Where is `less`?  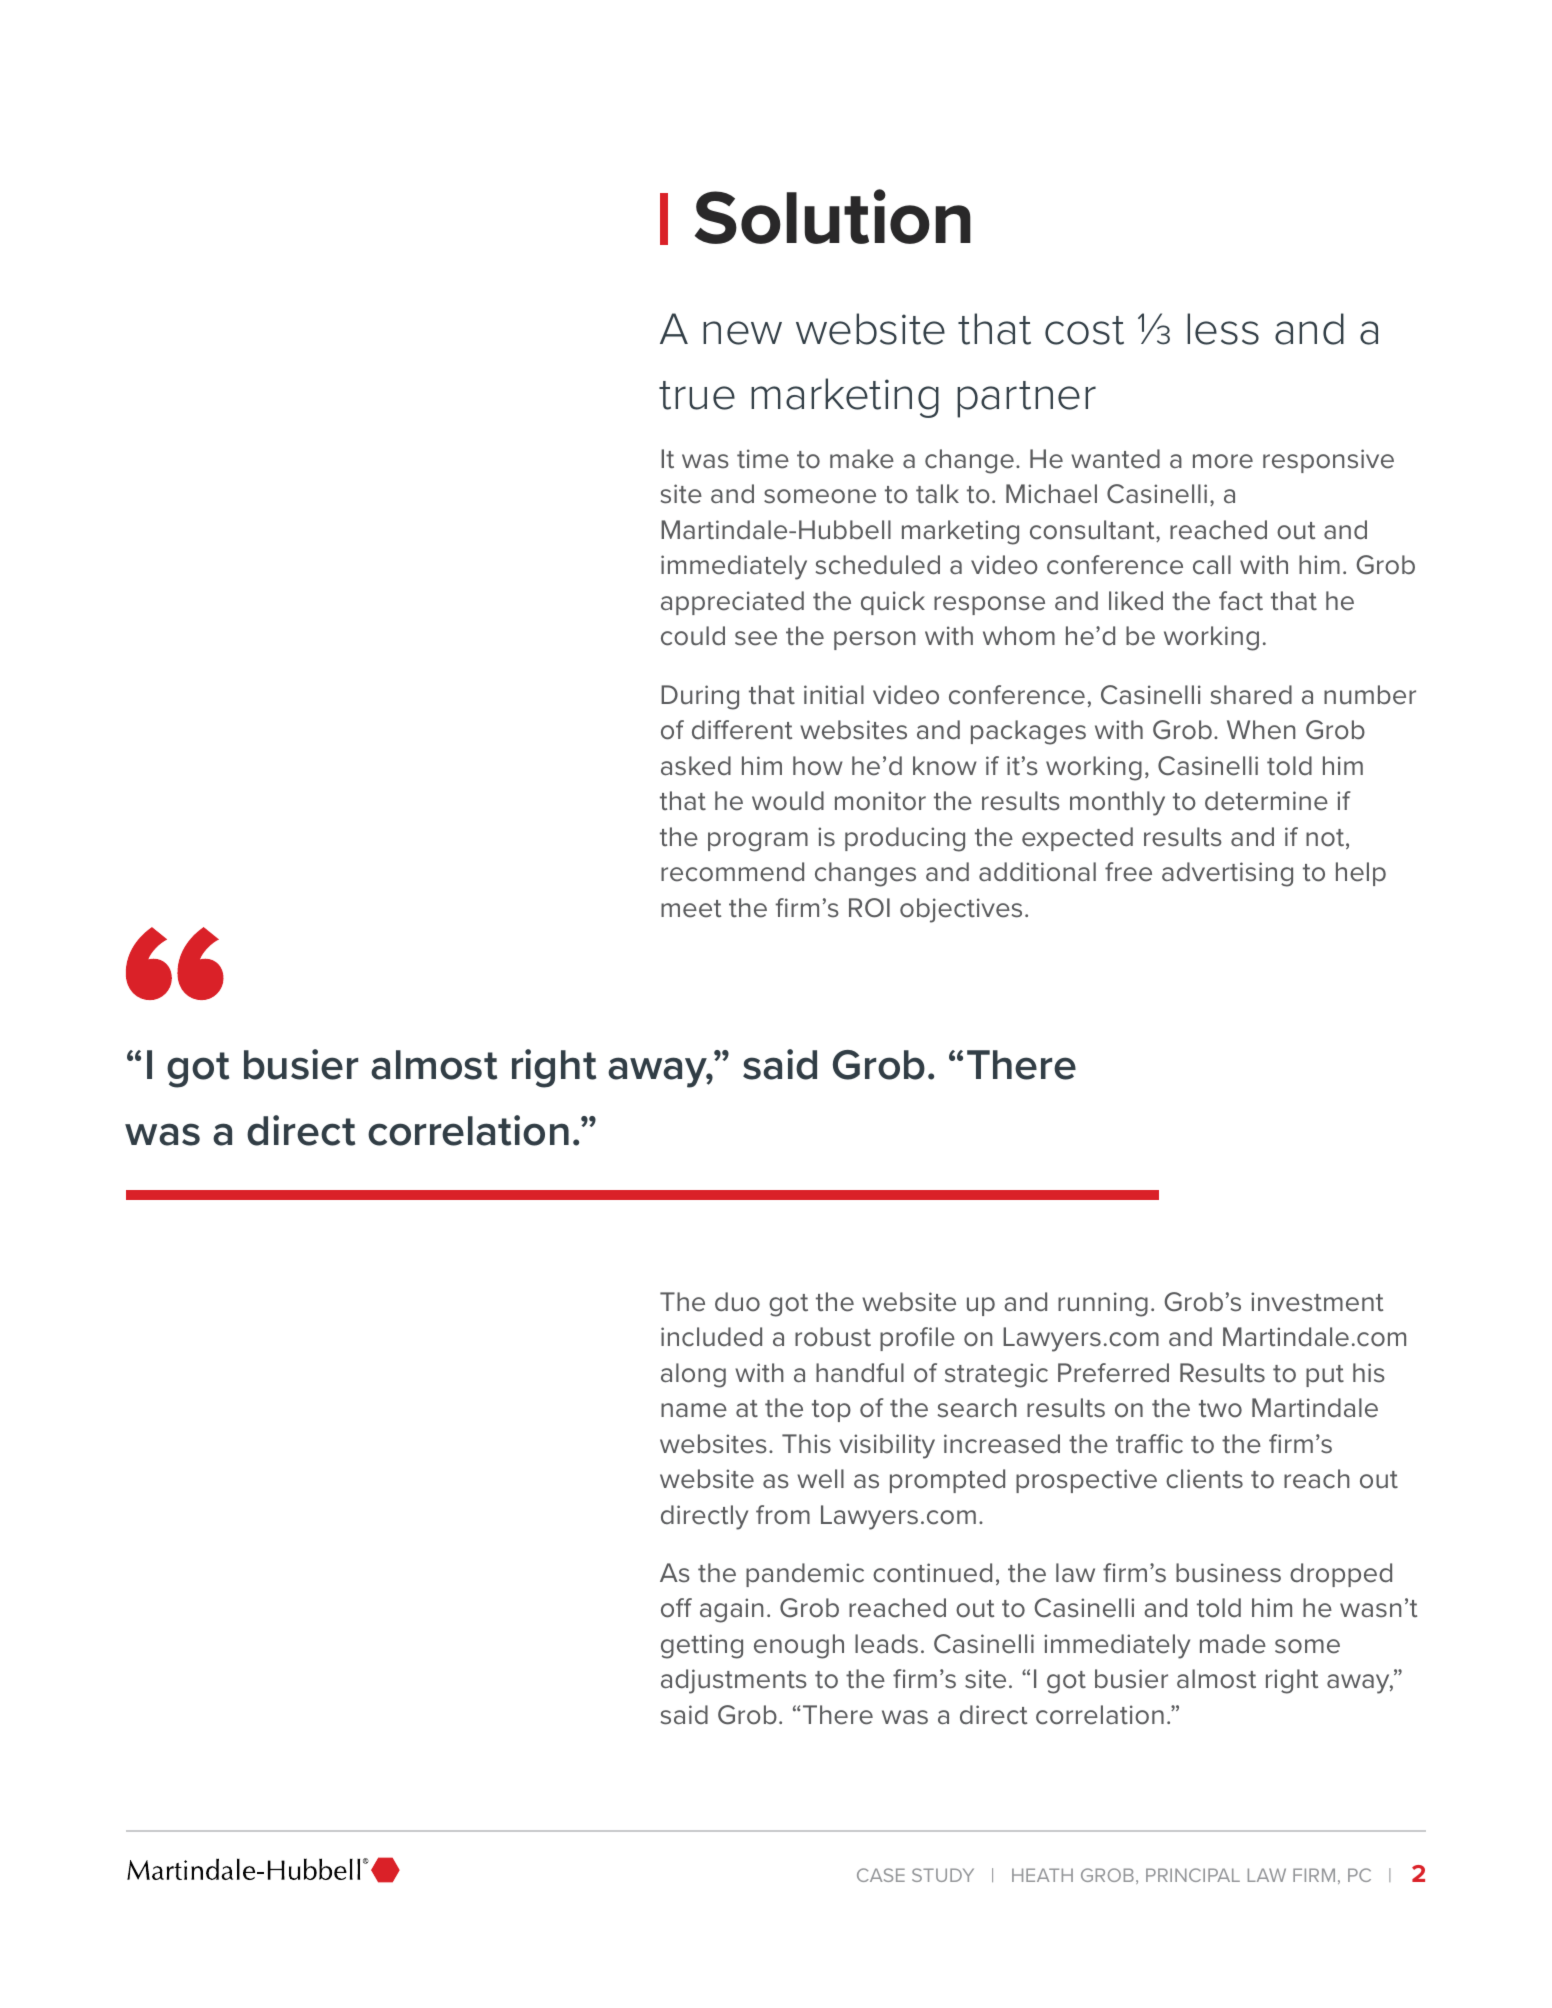 less is located at coordinates (1223, 329).
